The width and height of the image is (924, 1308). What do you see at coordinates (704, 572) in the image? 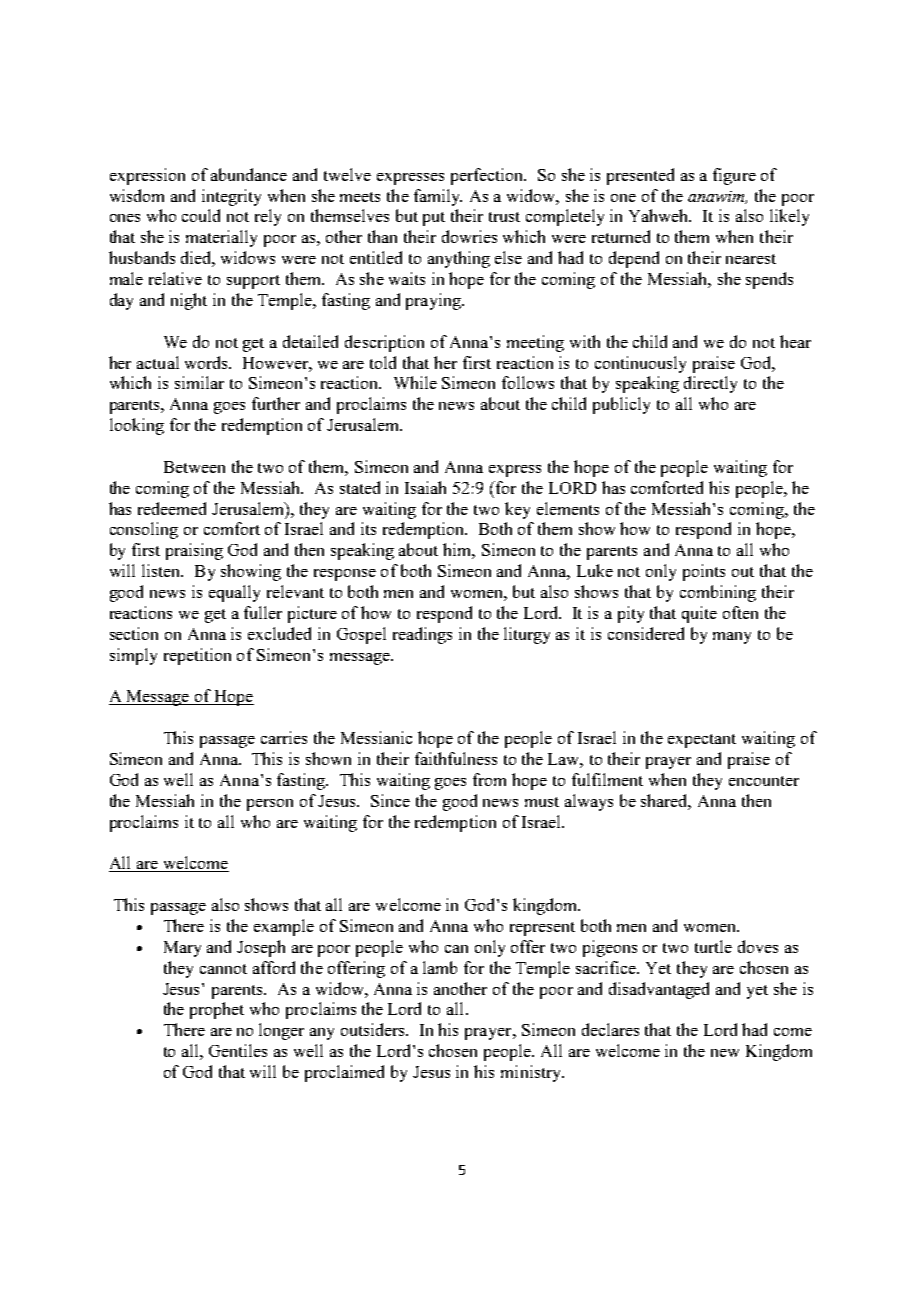
I see `points` at bounding box center [704, 572].
